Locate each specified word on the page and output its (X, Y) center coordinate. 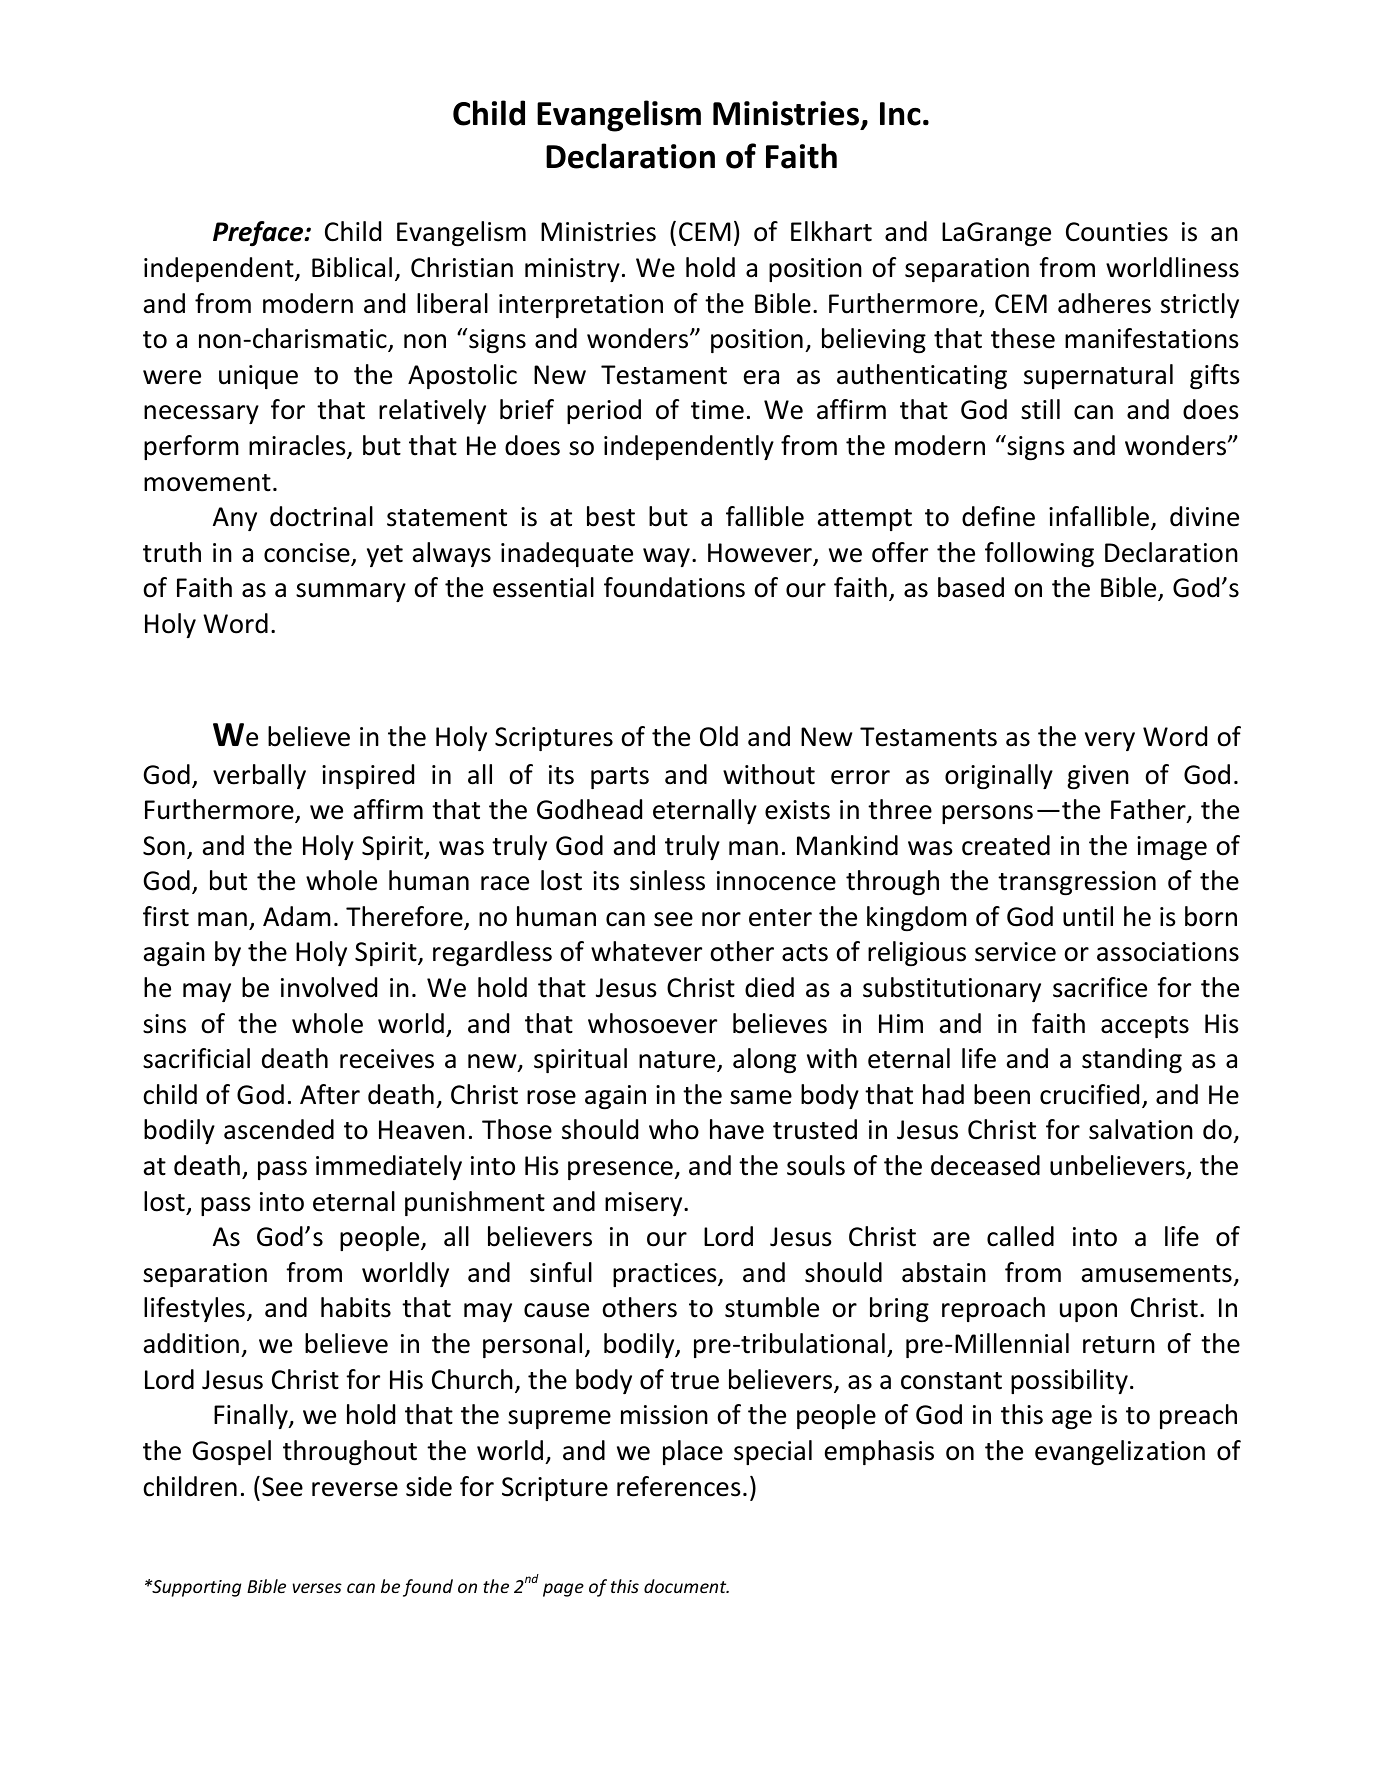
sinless (667, 880)
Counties (1117, 232)
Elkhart (831, 231)
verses (317, 1588)
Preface (259, 233)
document (686, 1586)
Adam (297, 916)
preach (1198, 1416)
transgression (1077, 883)
